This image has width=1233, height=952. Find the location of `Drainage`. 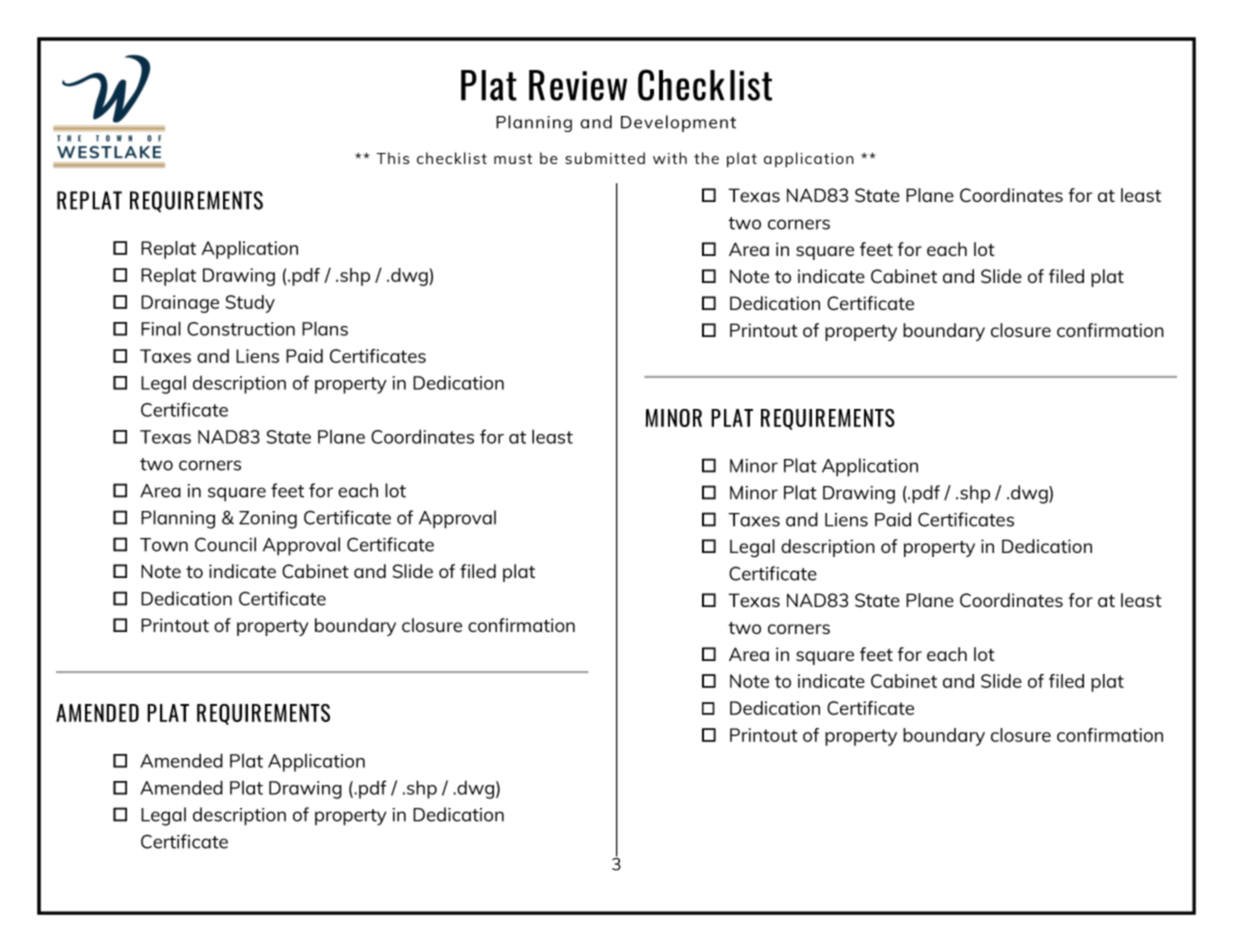

Drainage is located at coordinates (180, 304).
